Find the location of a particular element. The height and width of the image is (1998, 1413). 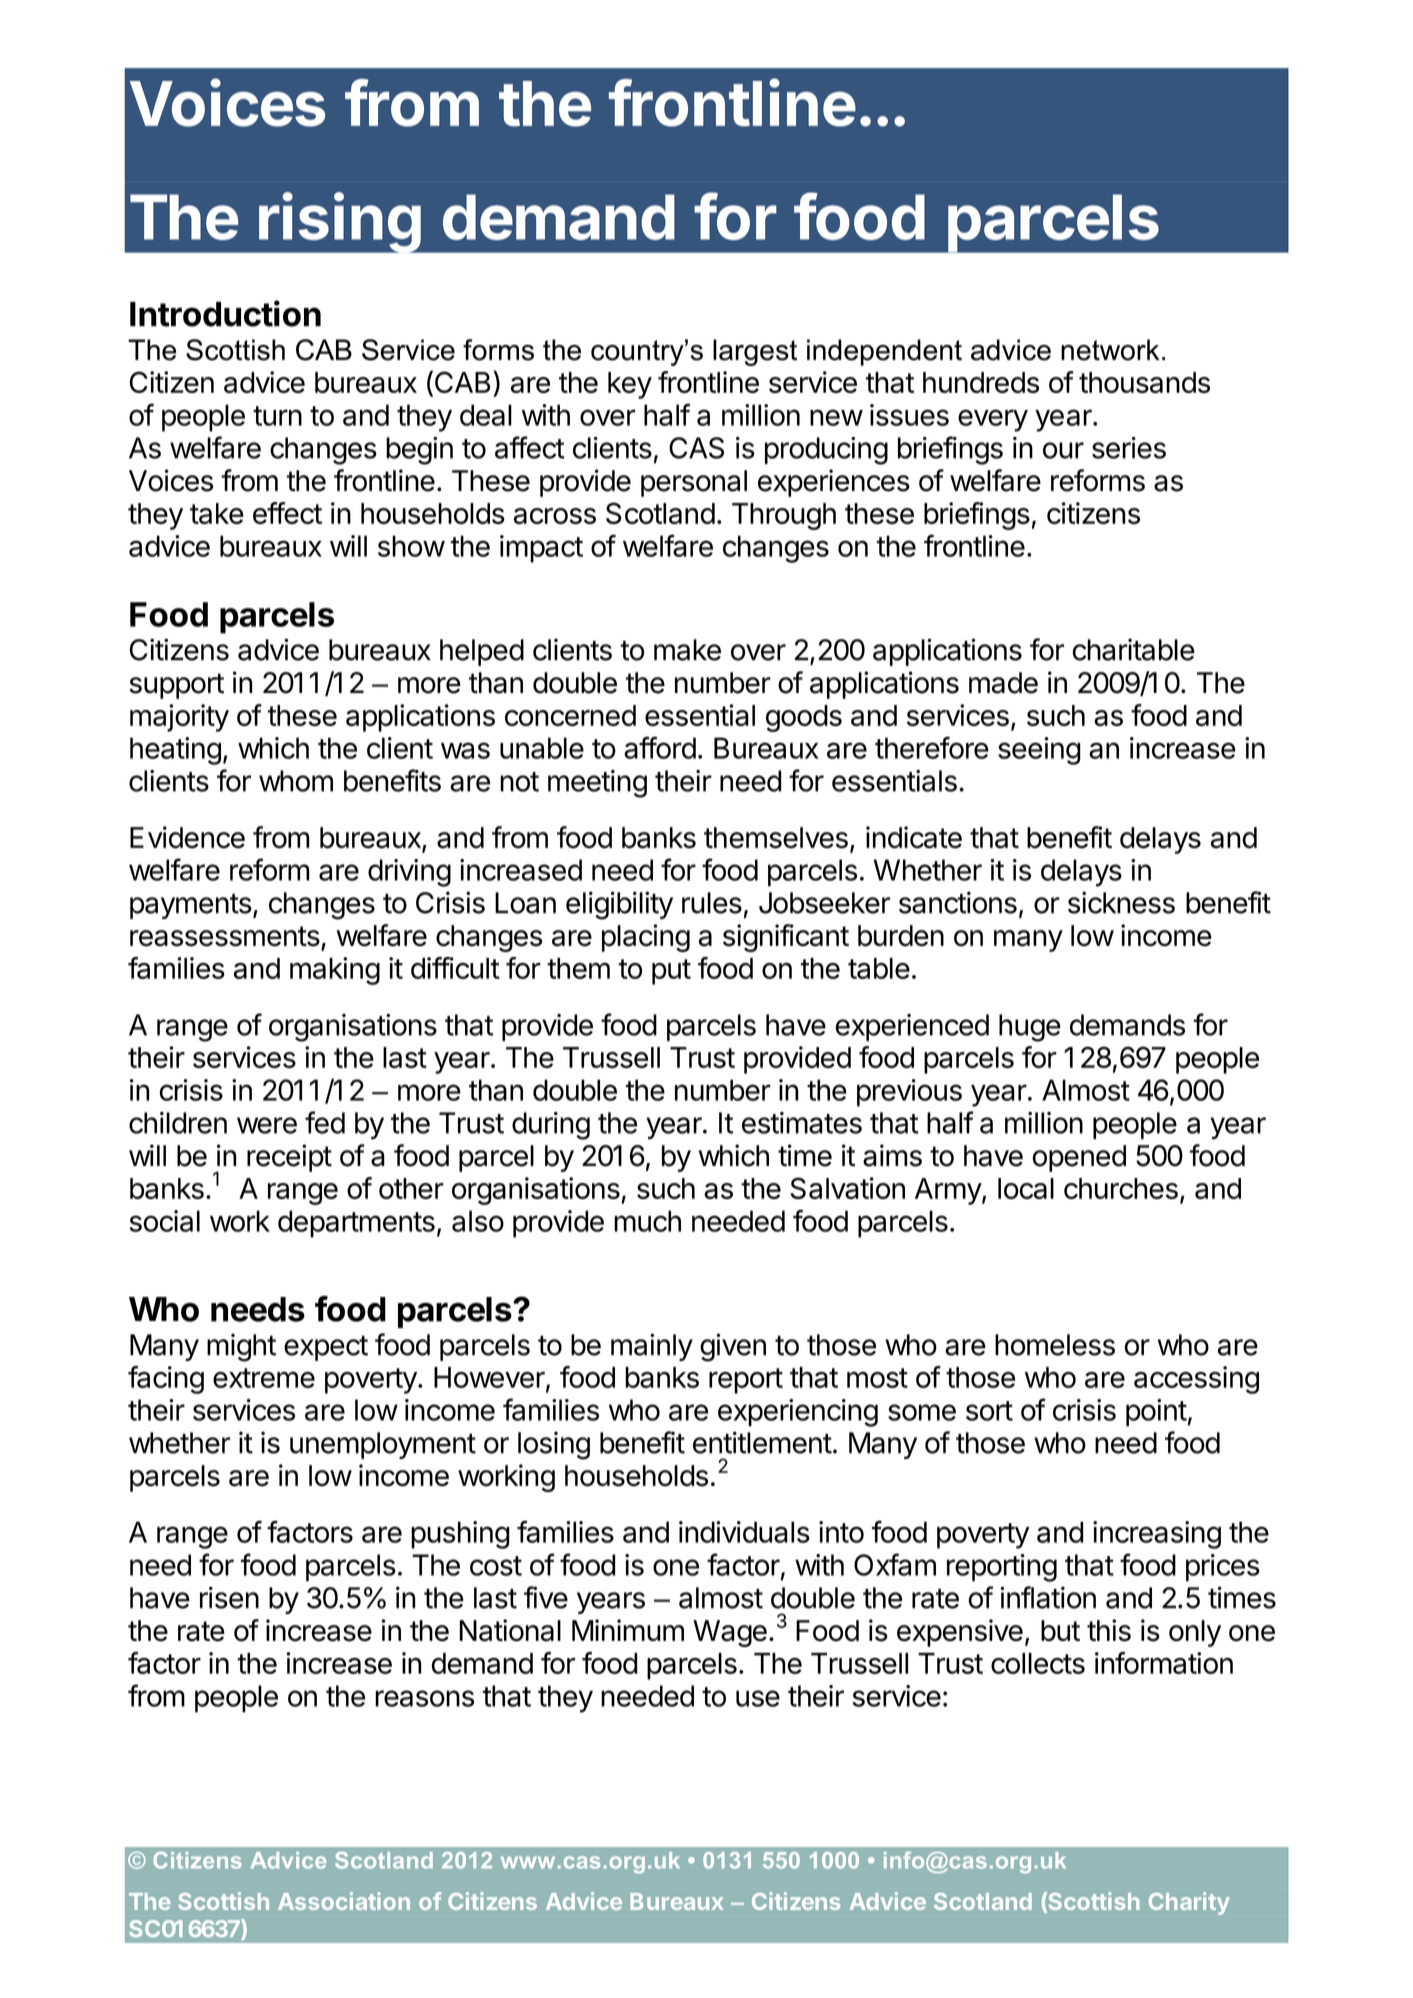

Association is located at coordinates (344, 1901).
